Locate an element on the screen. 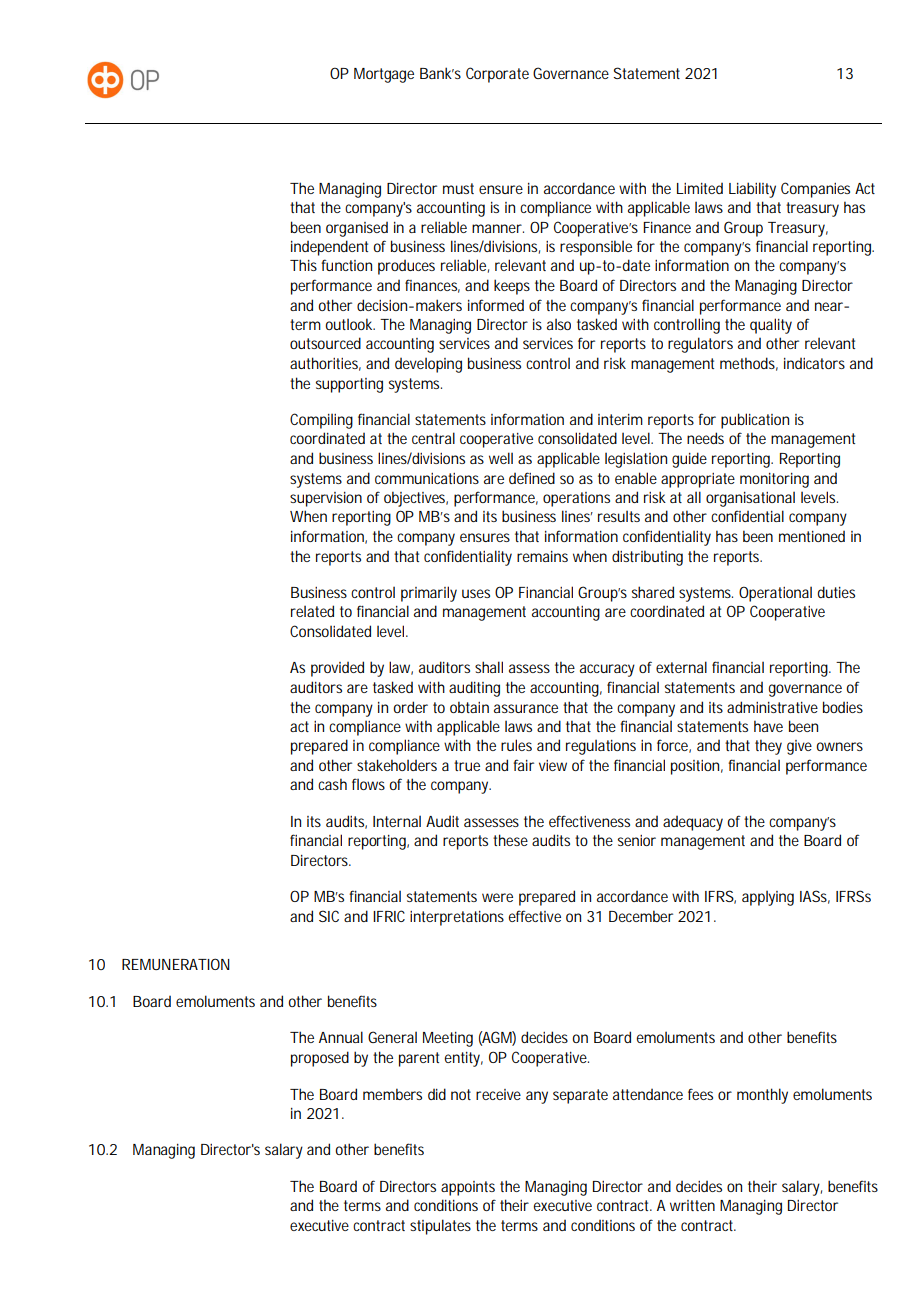 The image size is (924, 1308). Corporate is located at coordinates (497, 75).
